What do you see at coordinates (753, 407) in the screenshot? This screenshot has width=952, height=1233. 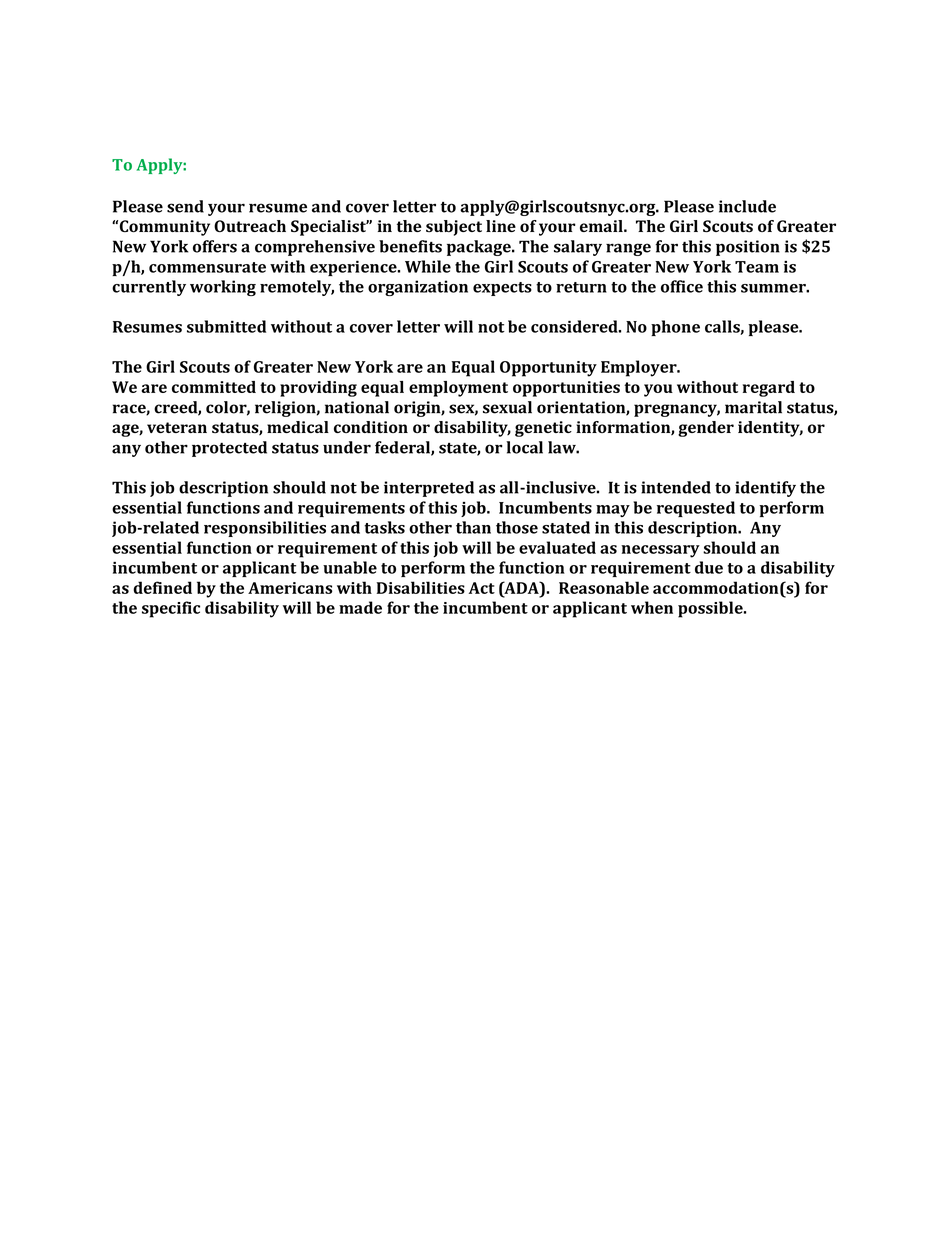 I see `marital` at bounding box center [753, 407].
